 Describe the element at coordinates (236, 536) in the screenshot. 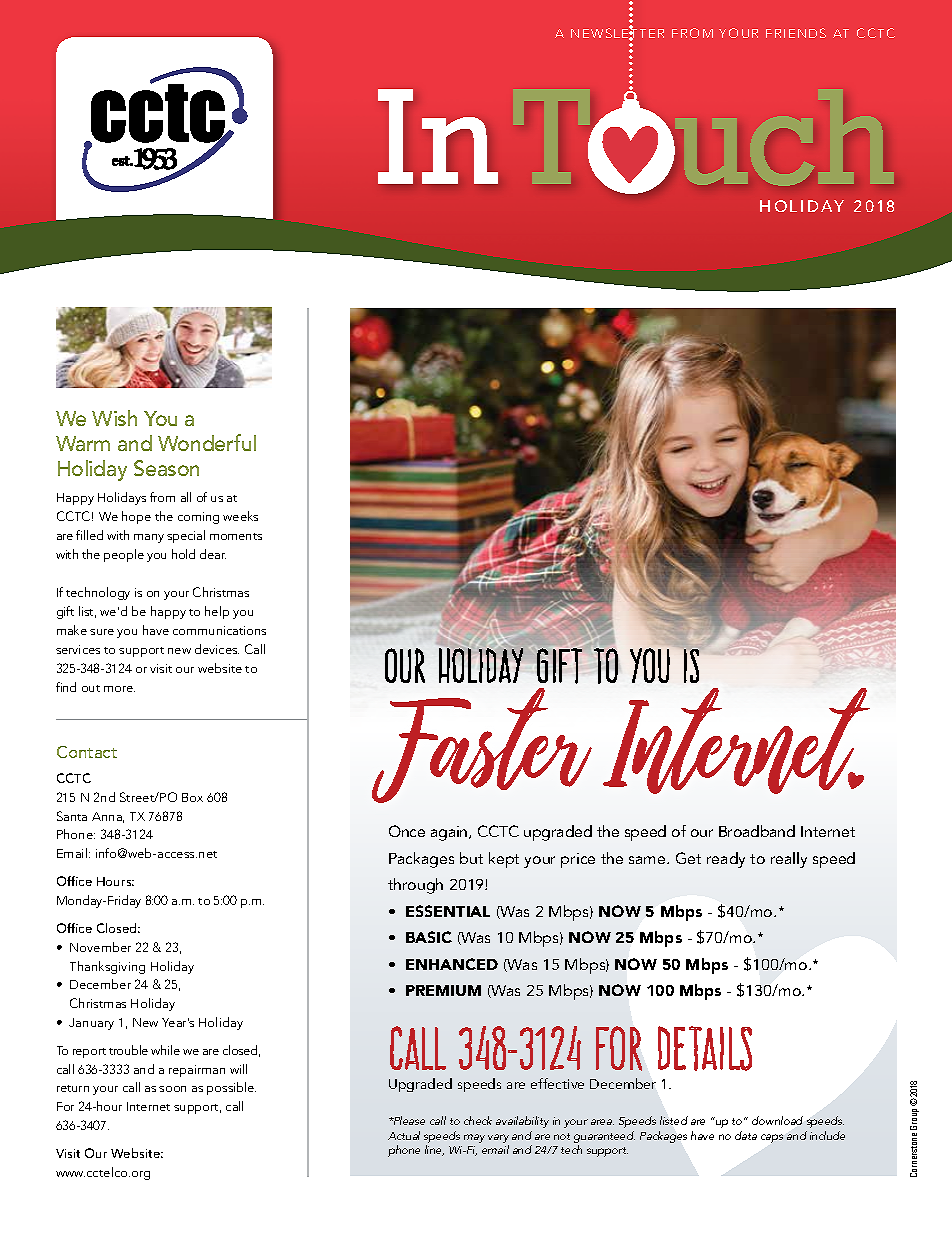

I see `moments` at that location.
